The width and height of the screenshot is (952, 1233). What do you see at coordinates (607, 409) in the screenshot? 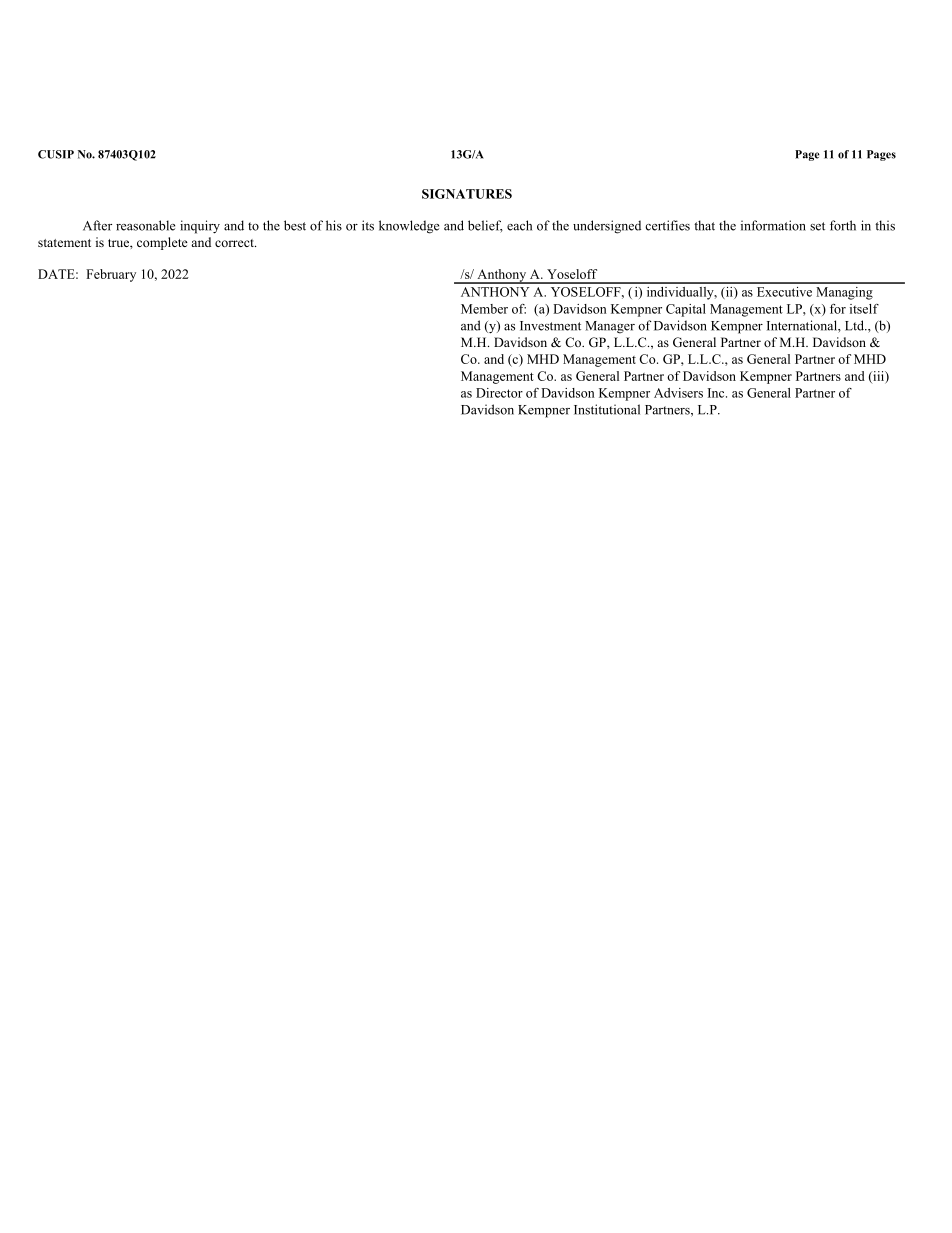
I see `Institutional` at bounding box center [607, 409].
